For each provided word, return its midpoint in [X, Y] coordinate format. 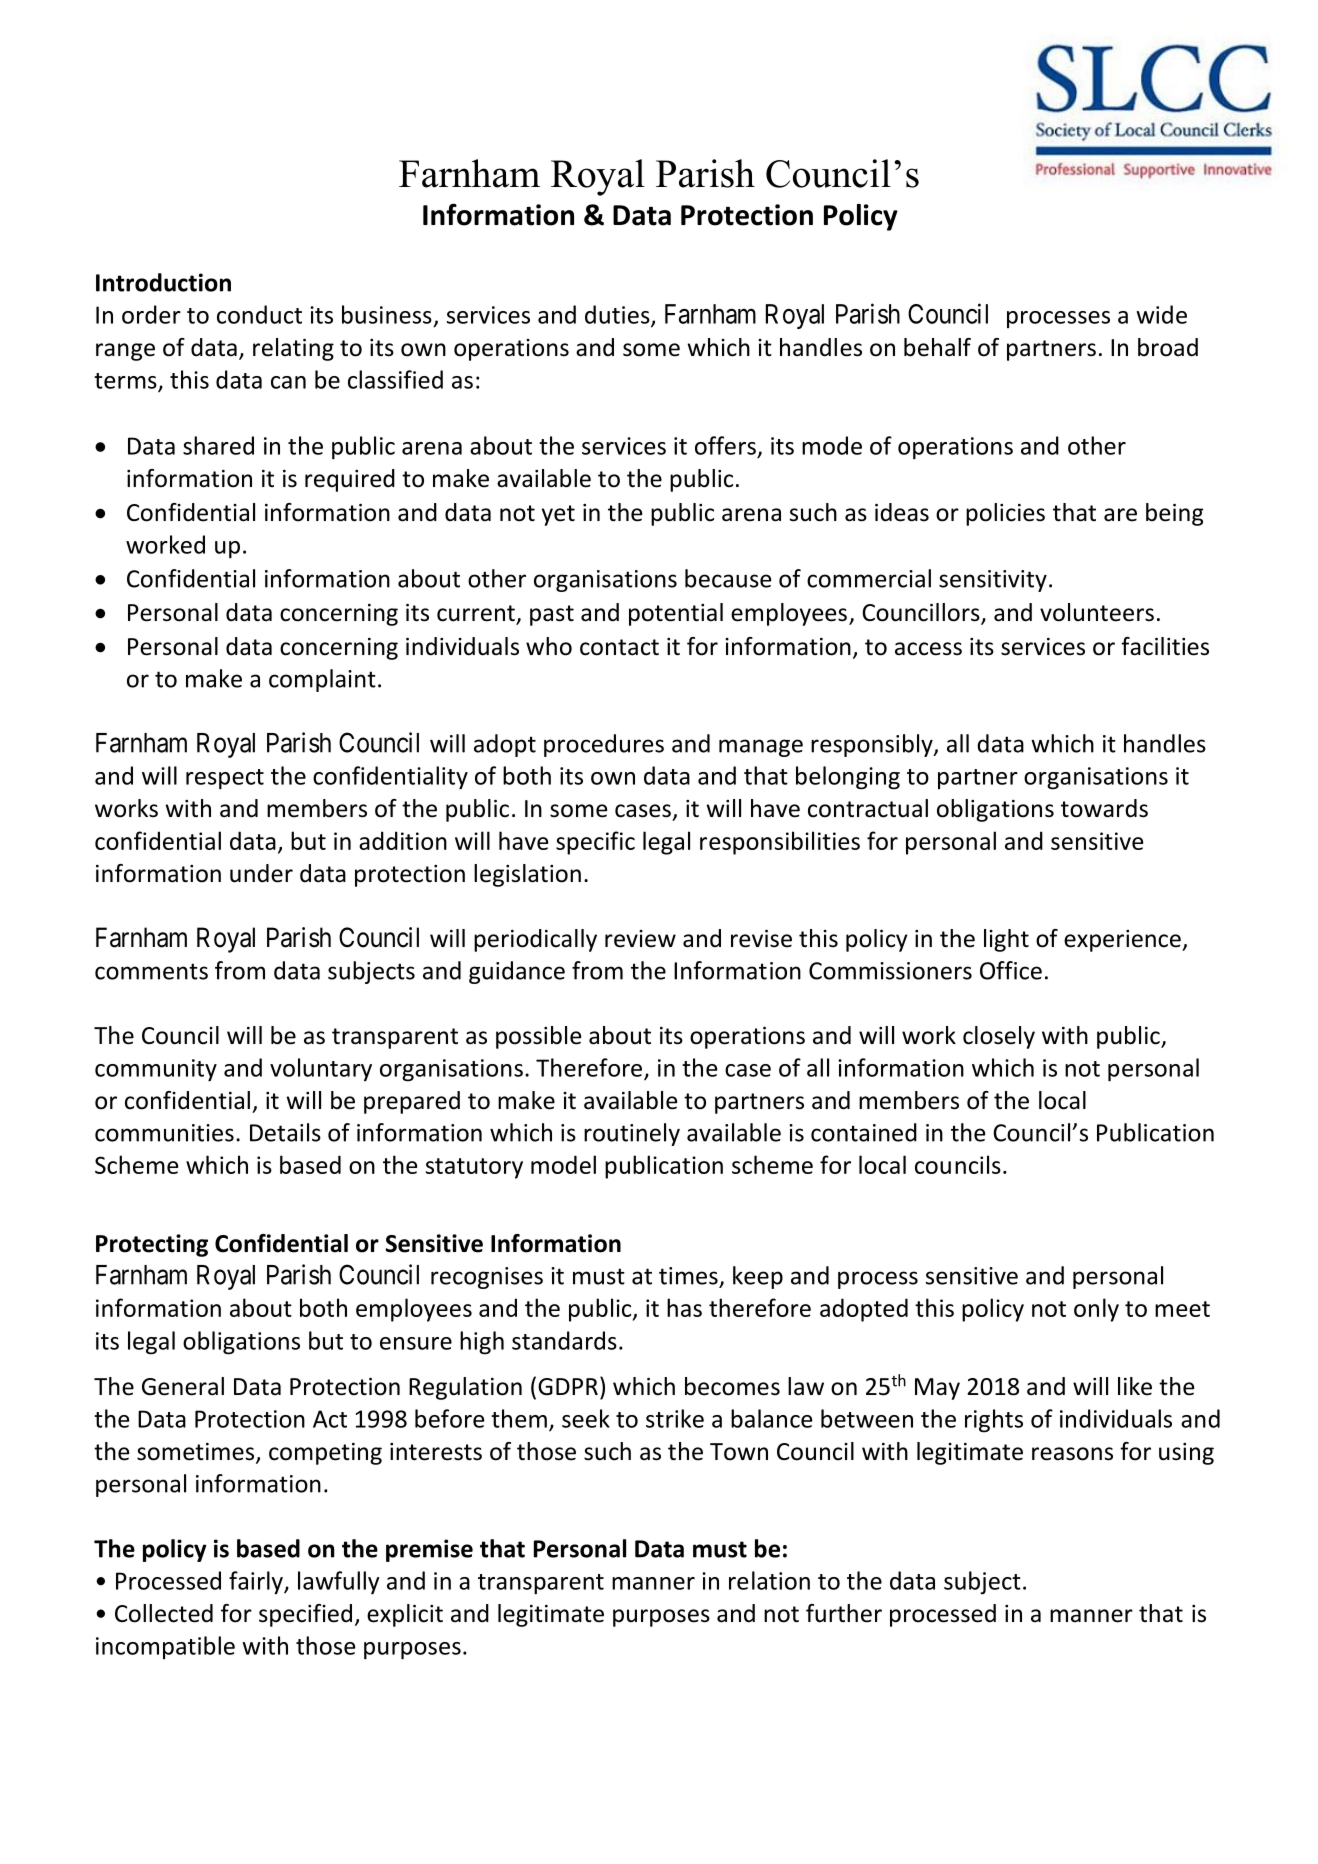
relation [769, 1580]
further [844, 1613]
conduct [259, 314]
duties [618, 315]
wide [1161, 314]
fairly [257, 1583]
